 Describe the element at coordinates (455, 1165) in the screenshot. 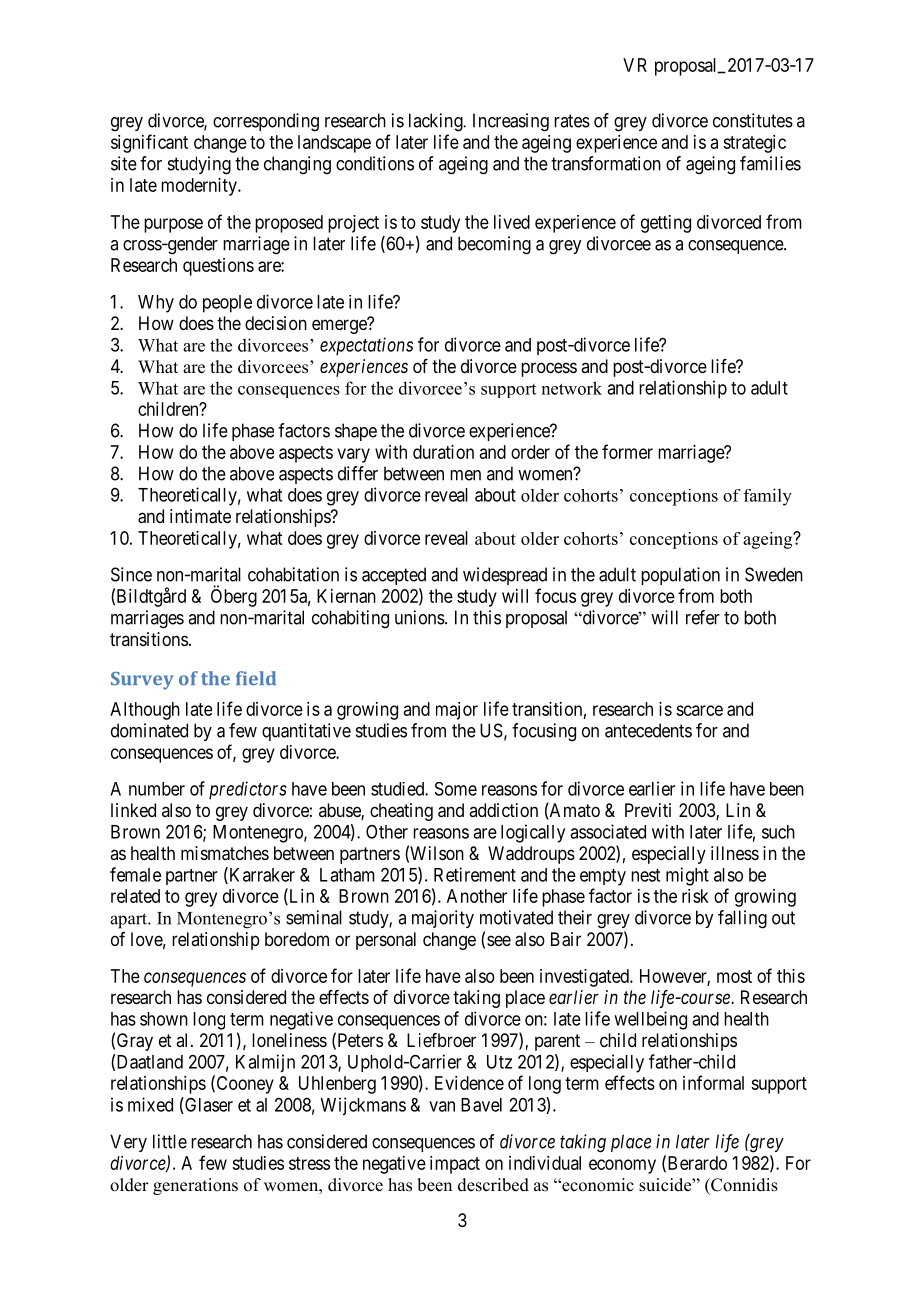

I see `impact` at that location.
